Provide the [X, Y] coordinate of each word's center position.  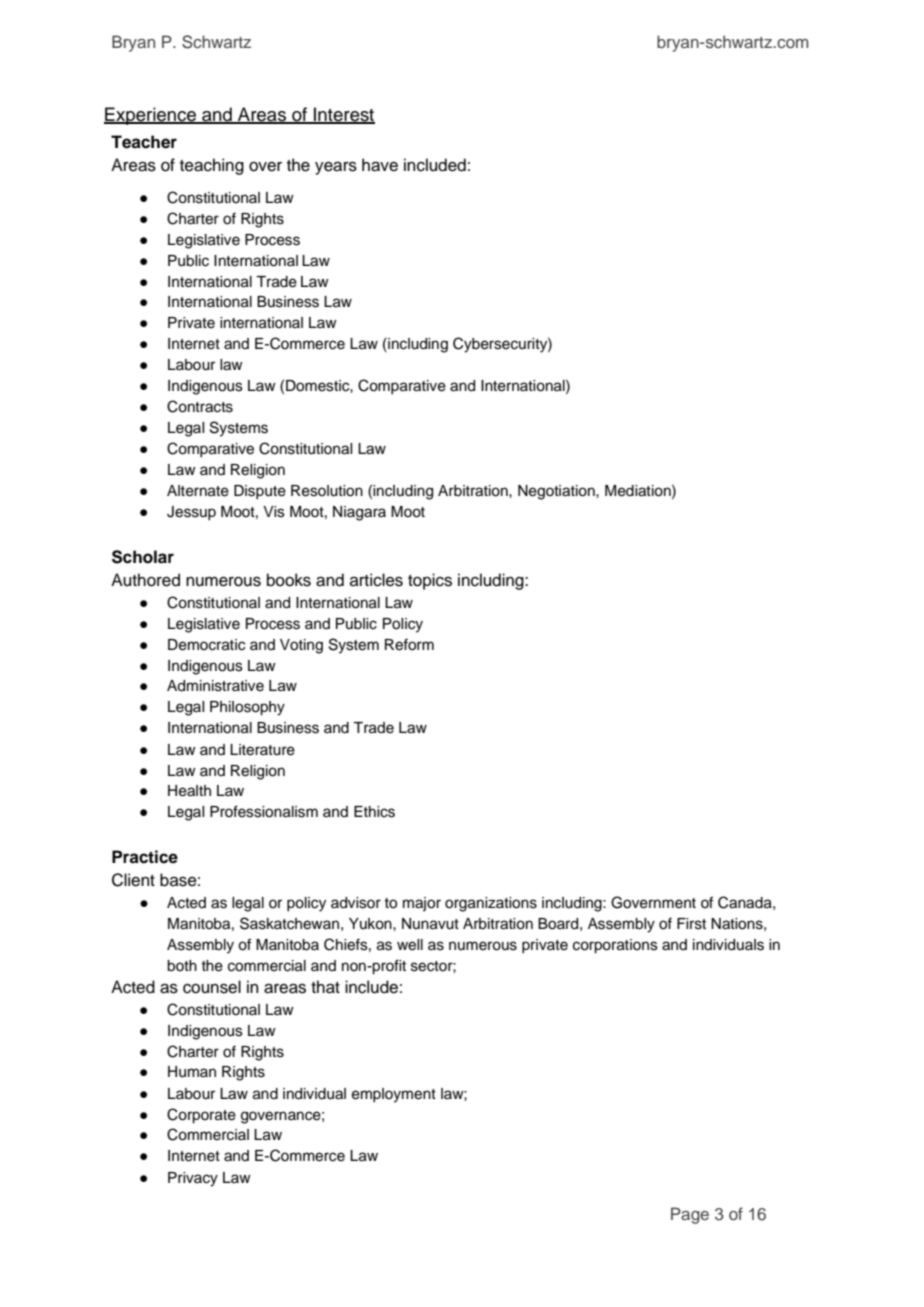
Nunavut [430, 924]
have [380, 165]
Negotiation [557, 492]
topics [430, 581]
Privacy [193, 1179]
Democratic [206, 645]
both [182, 966]
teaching [212, 166]
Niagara [359, 513]
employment [394, 1095]
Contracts [200, 406]
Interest [343, 115]
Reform [409, 645]
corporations [615, 946]
